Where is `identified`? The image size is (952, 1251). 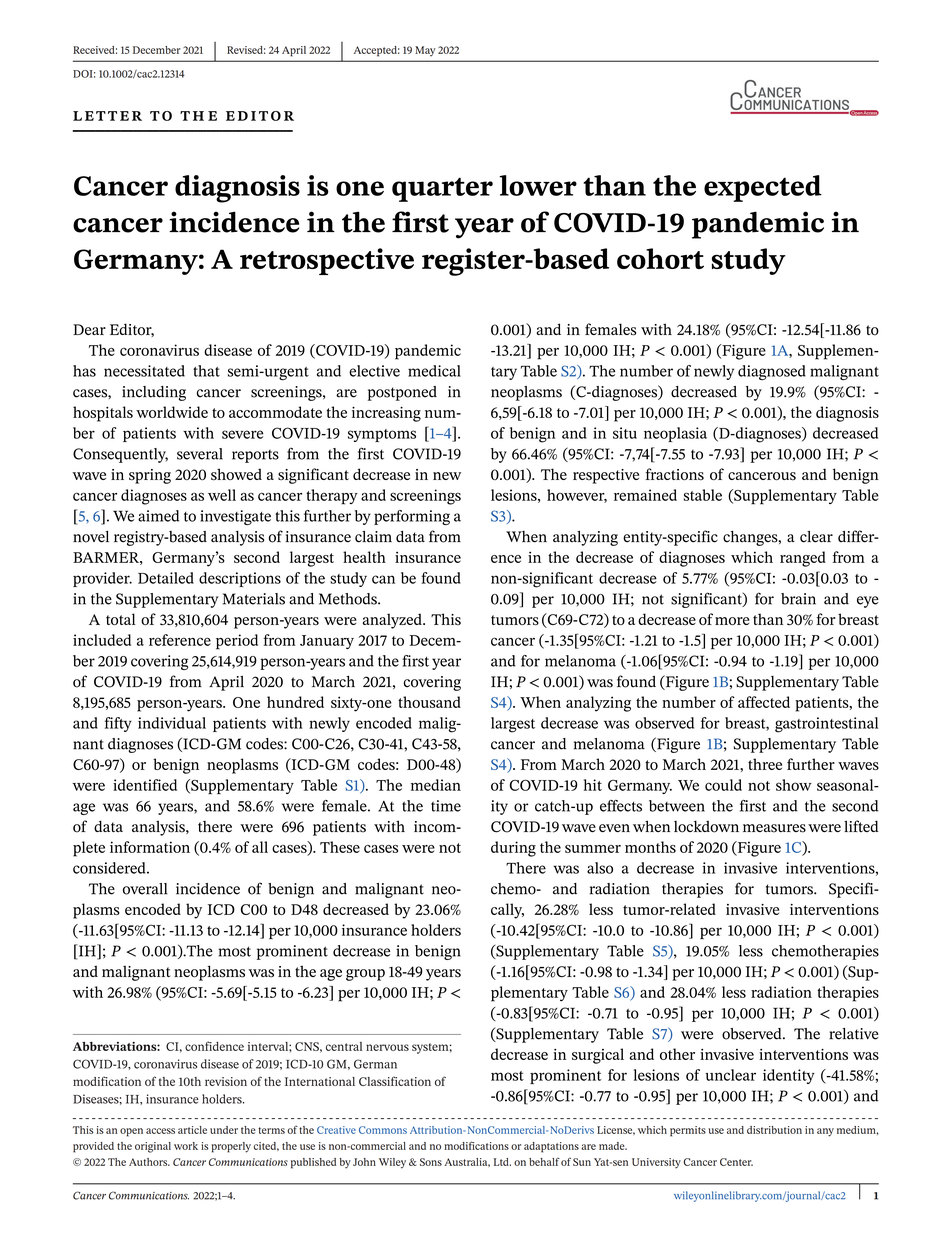 identified is located at coordinates (145, 785).
